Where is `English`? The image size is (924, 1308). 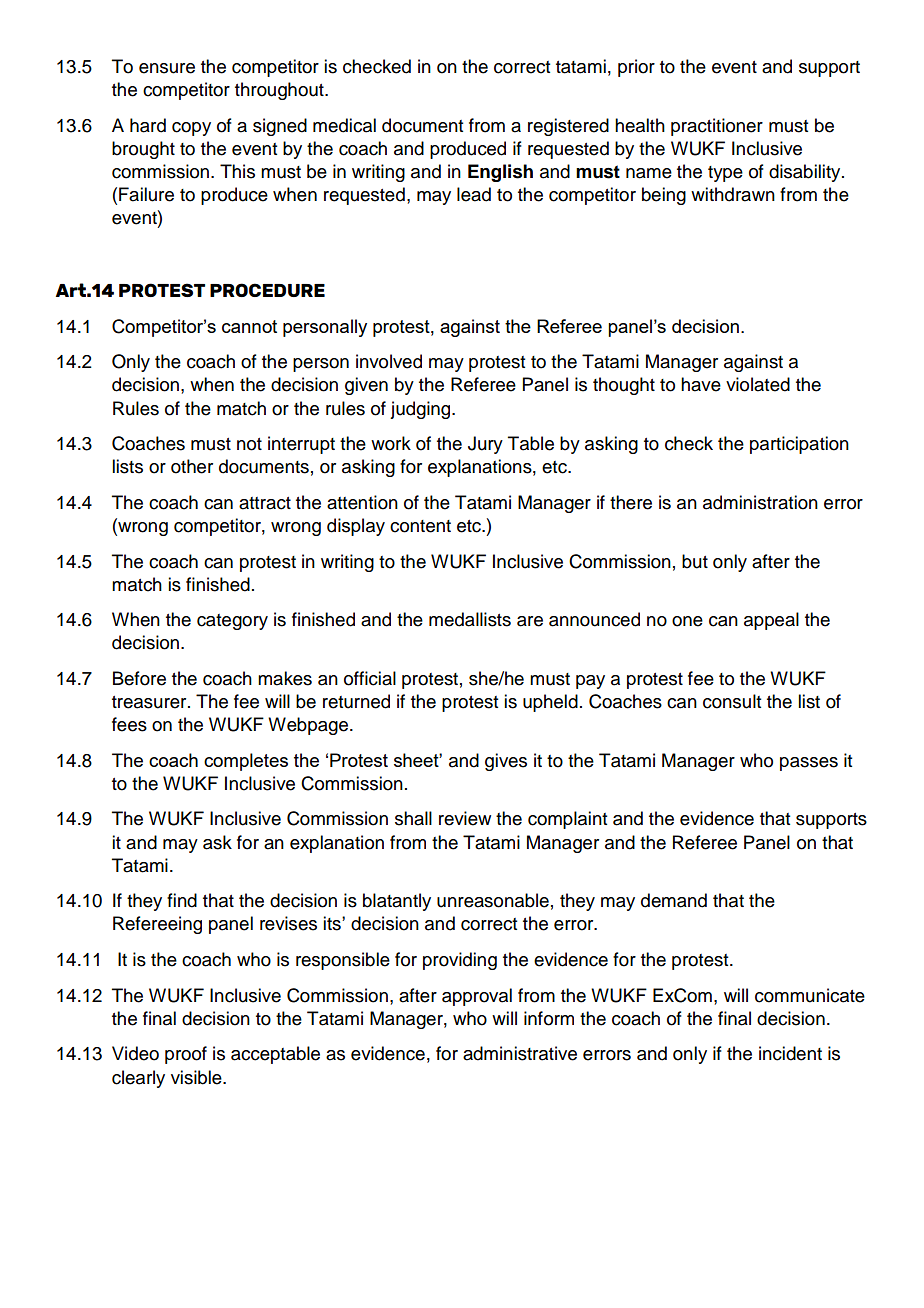
English is located at coordinates (500, 173).
